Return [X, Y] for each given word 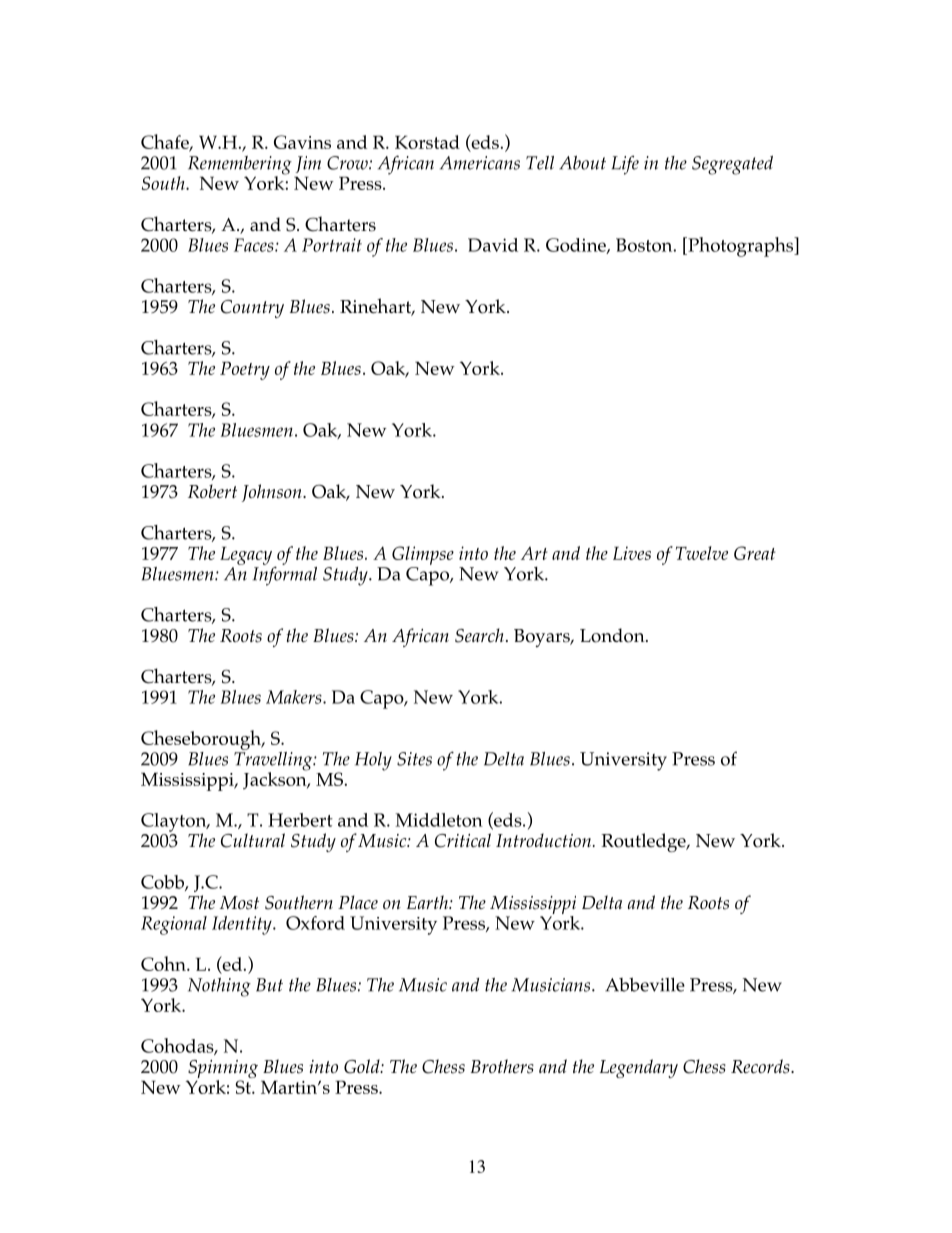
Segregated [732, 165]
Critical [463, 840]
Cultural [253, 840]
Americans [480, 163]
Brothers [502, 1066]
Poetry [245, 370]
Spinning [222, 1070]
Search [479, 635]
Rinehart [377, 307]
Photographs [741, 247]
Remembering [240, 166]
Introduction [545, 840]
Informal [285, 575]
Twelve [702, 553]
